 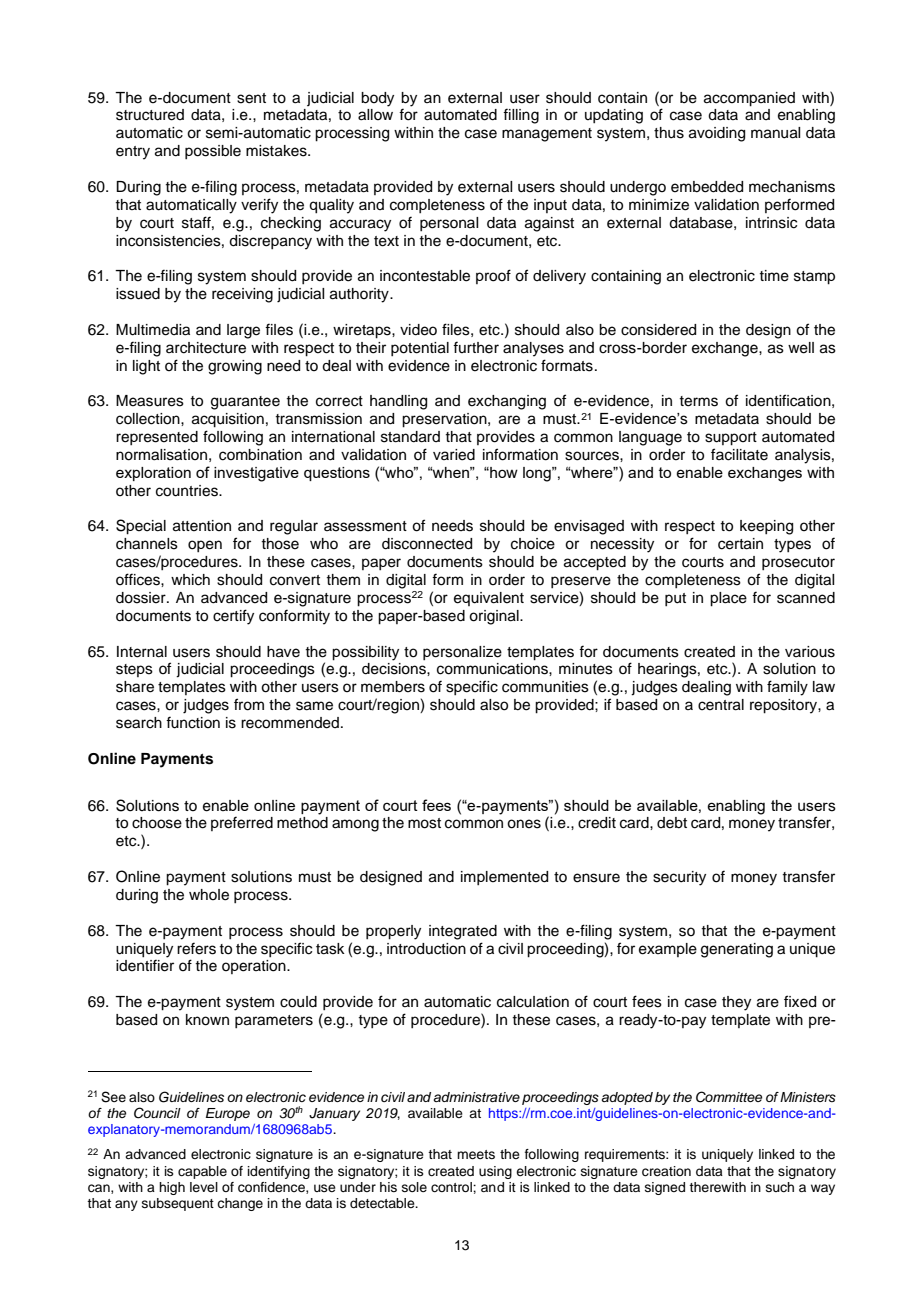 What do you see at coordinates (717, 134) in the page?
I see `avoiding` at bounding box center [717, 134].
